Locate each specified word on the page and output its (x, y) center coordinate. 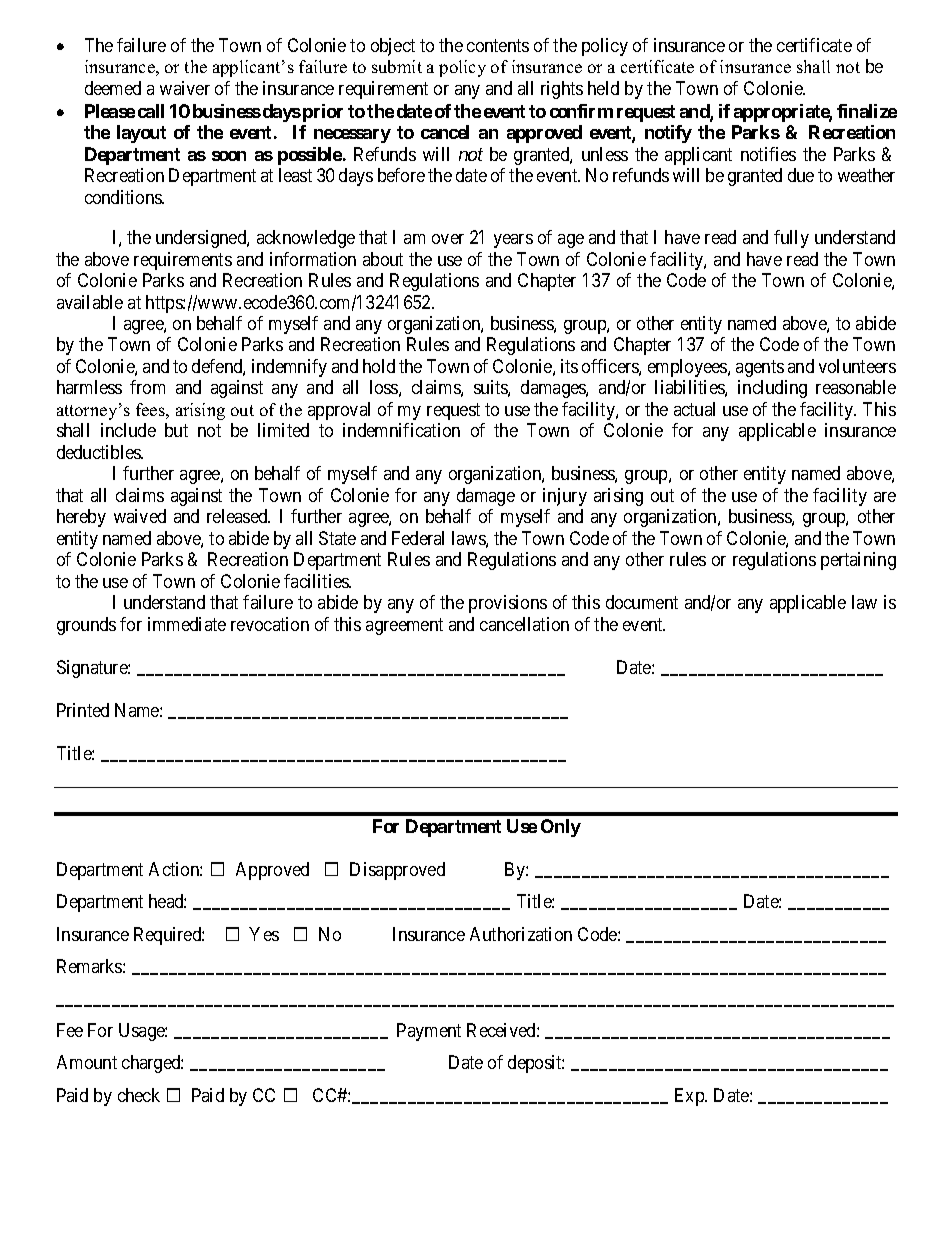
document (642, 602)
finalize (867, 111)
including (772, 389)
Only (561, 828)
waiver (185, 88)
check (139, 1095)
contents (498, 45)
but (176, 430)
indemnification (401, 430)
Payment (429, 1032)
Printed (83, 710)
